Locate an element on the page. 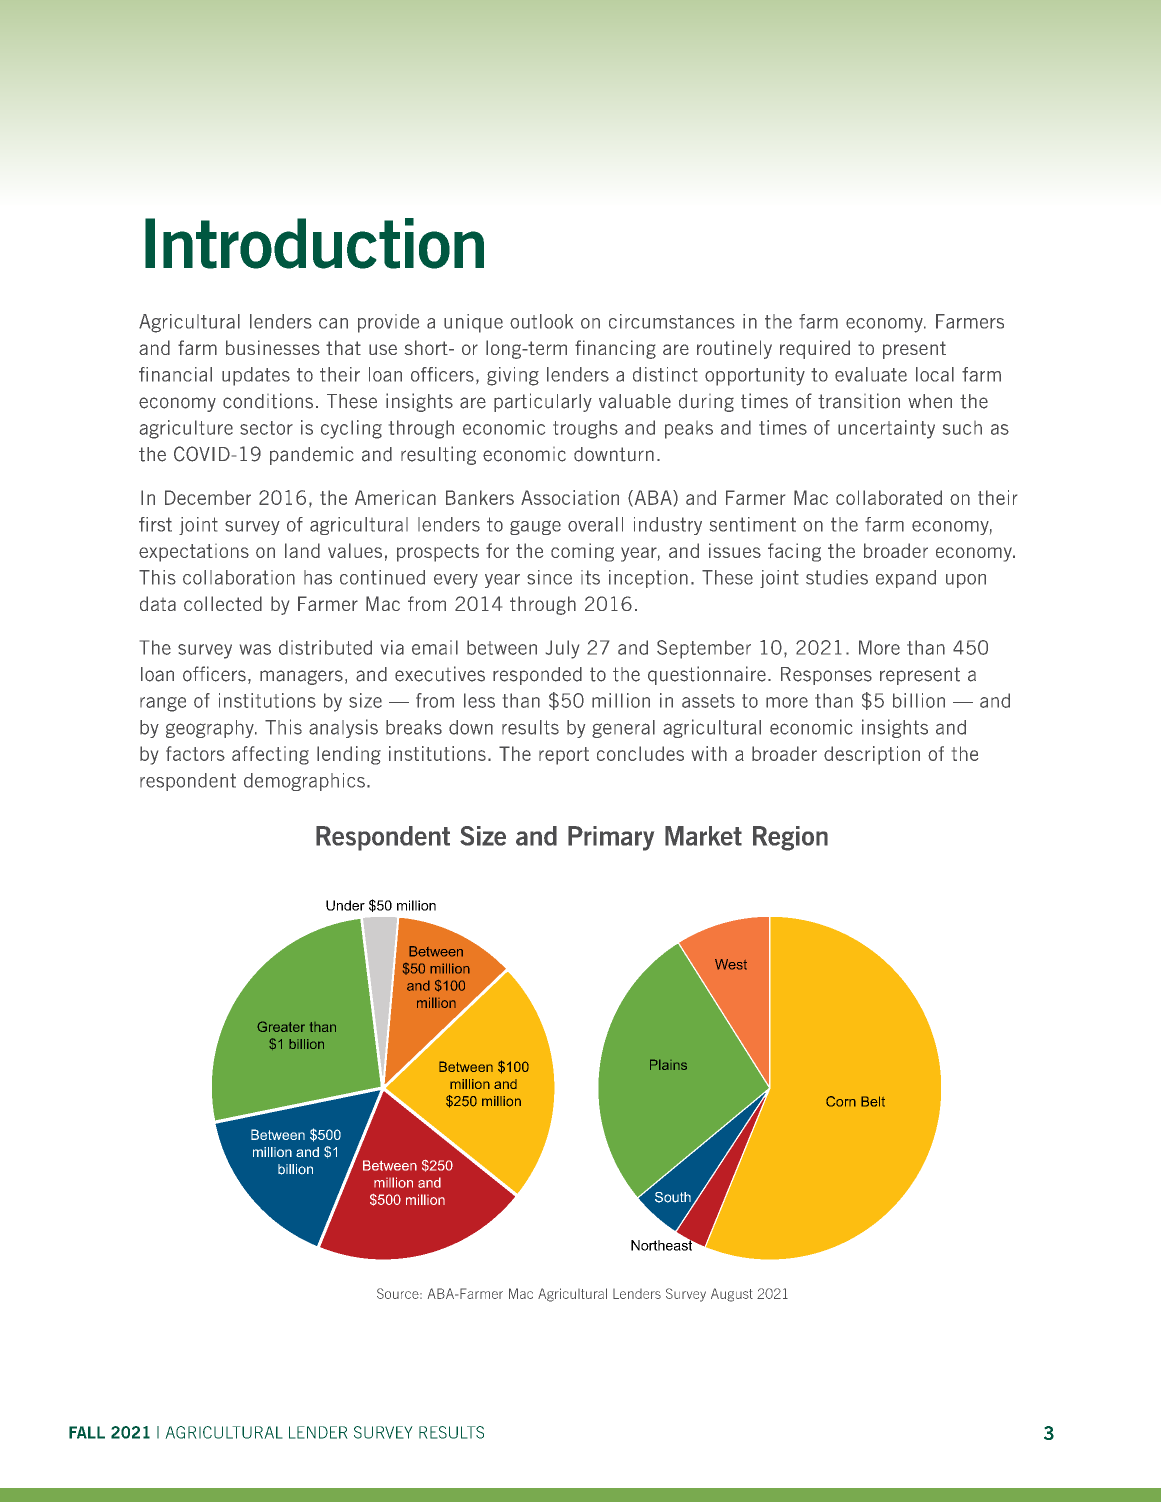  Greater is located at coordinates (281, 1026).
